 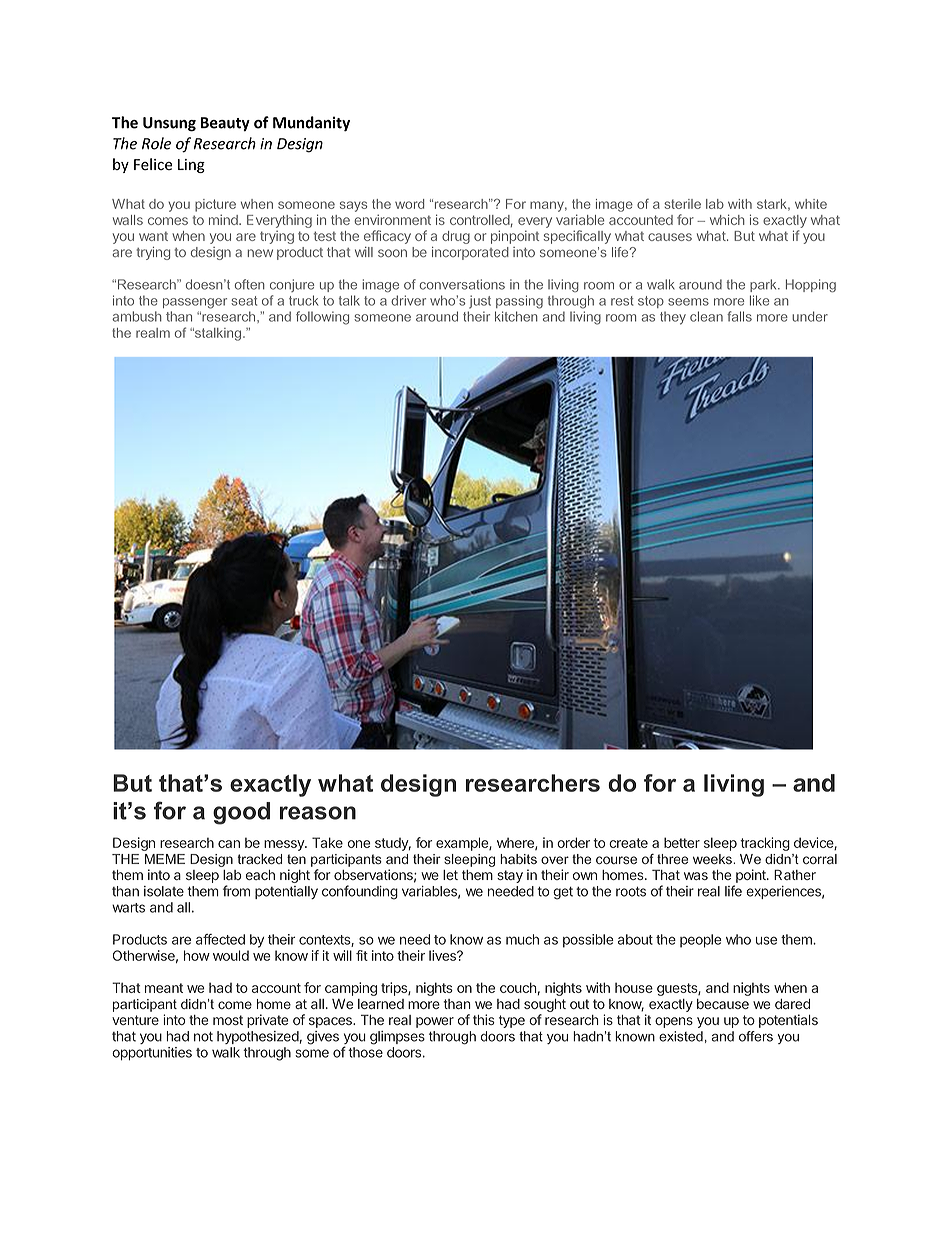 I want to click on good, so click(x=241, y=813).
